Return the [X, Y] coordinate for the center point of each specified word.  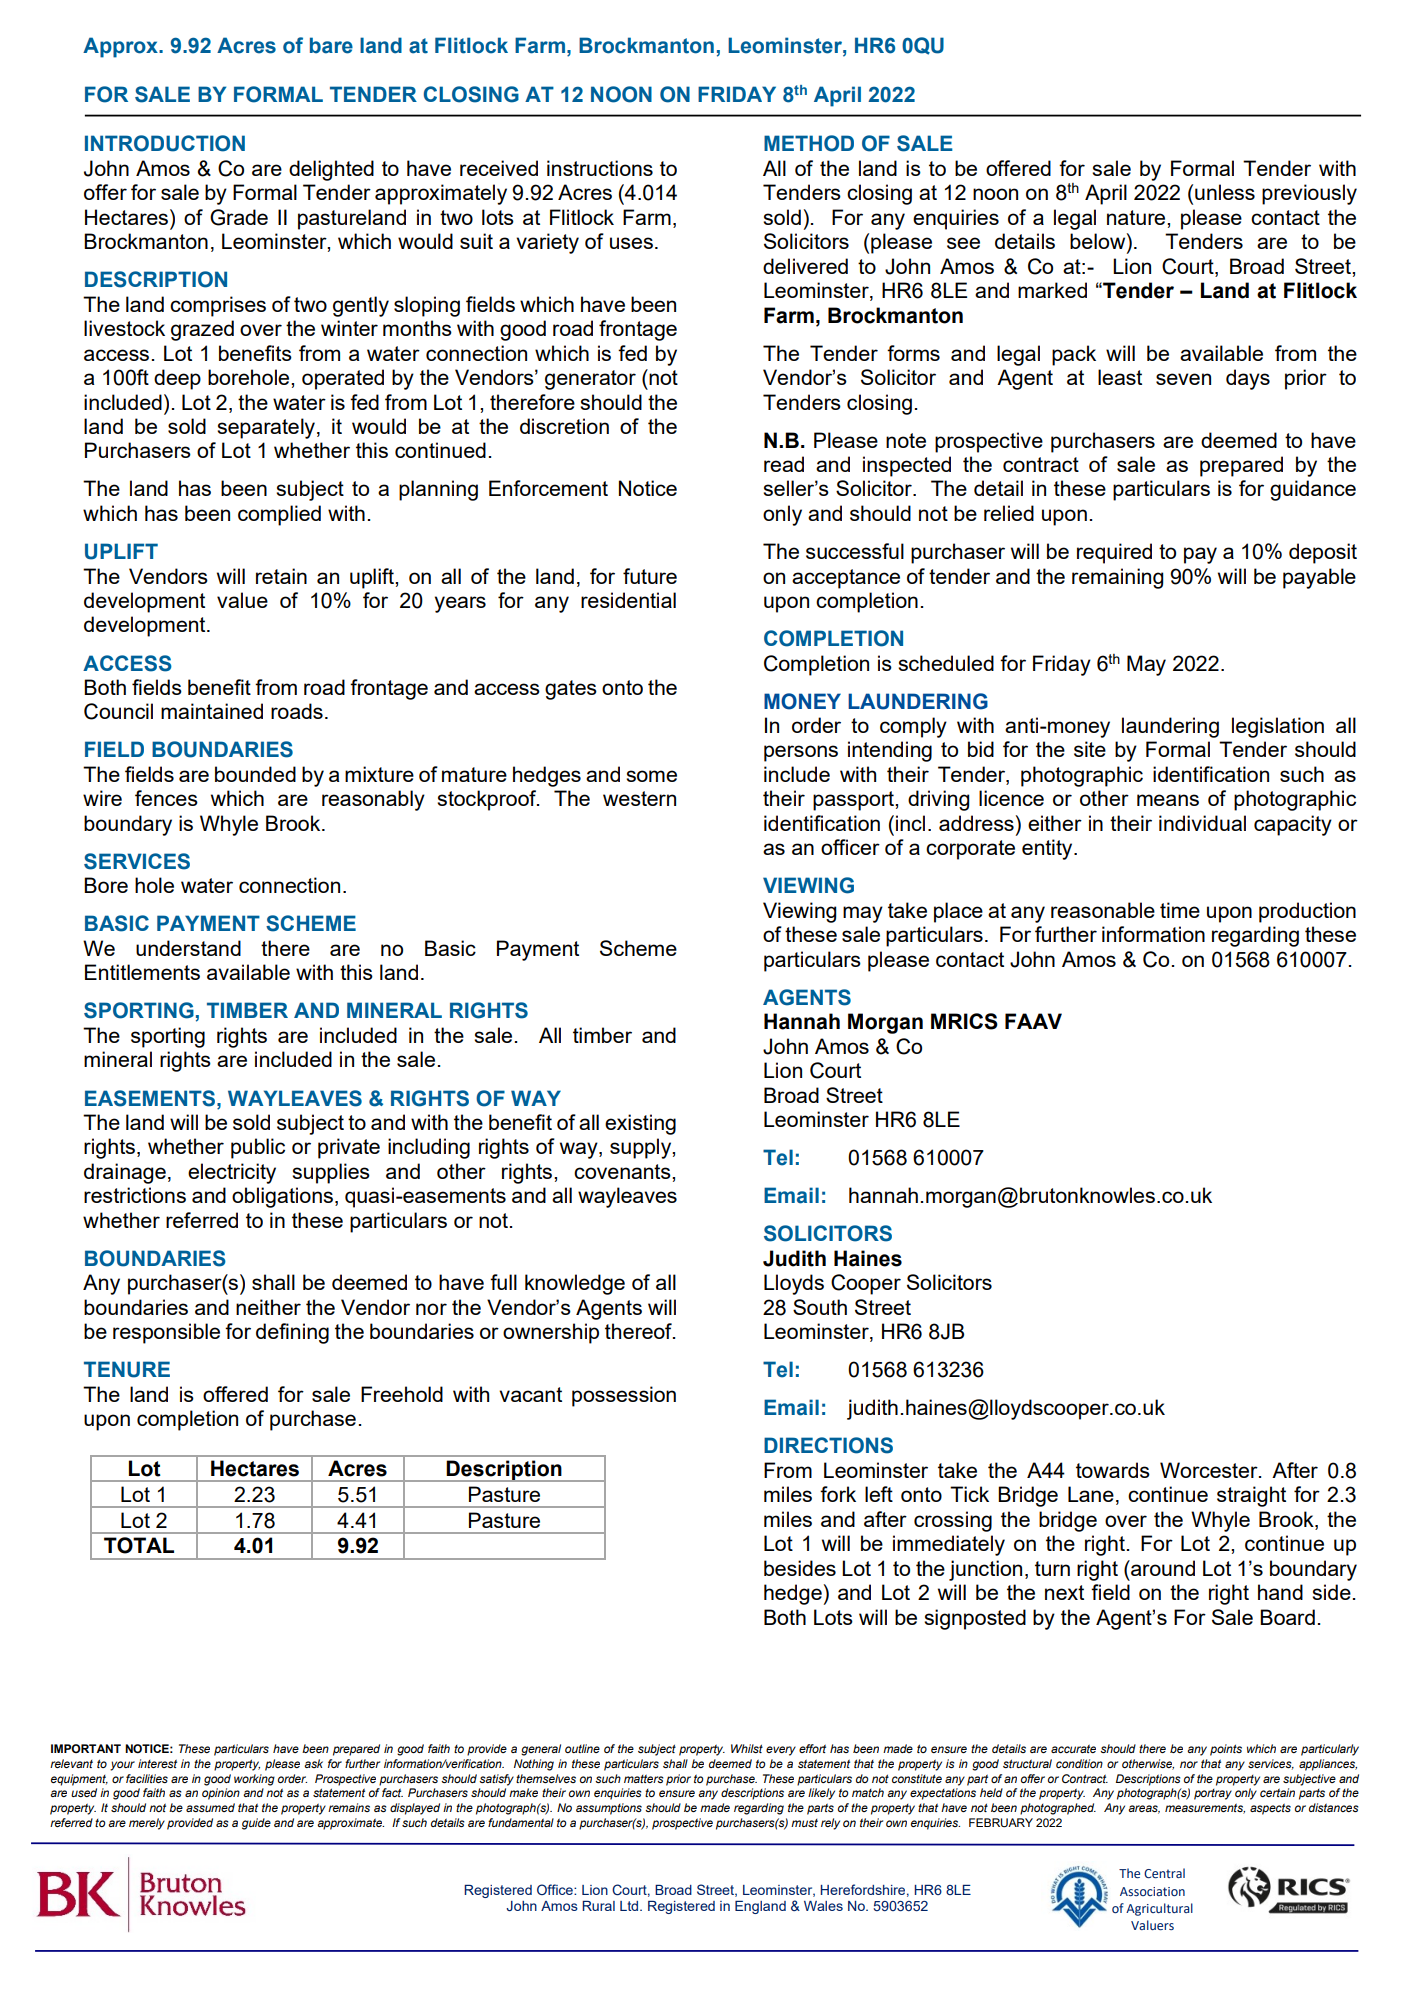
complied [279, 515]
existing [640, 1124]
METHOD [809, 143]
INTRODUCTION [165, 143]
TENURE [127, 1369]
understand [188, 948]
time [1180, 910]
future [650, 576]
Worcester [1210, 1470]
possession [624, 1396]
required [1114, 553]
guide [256, 1824]
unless [1225, 192]
